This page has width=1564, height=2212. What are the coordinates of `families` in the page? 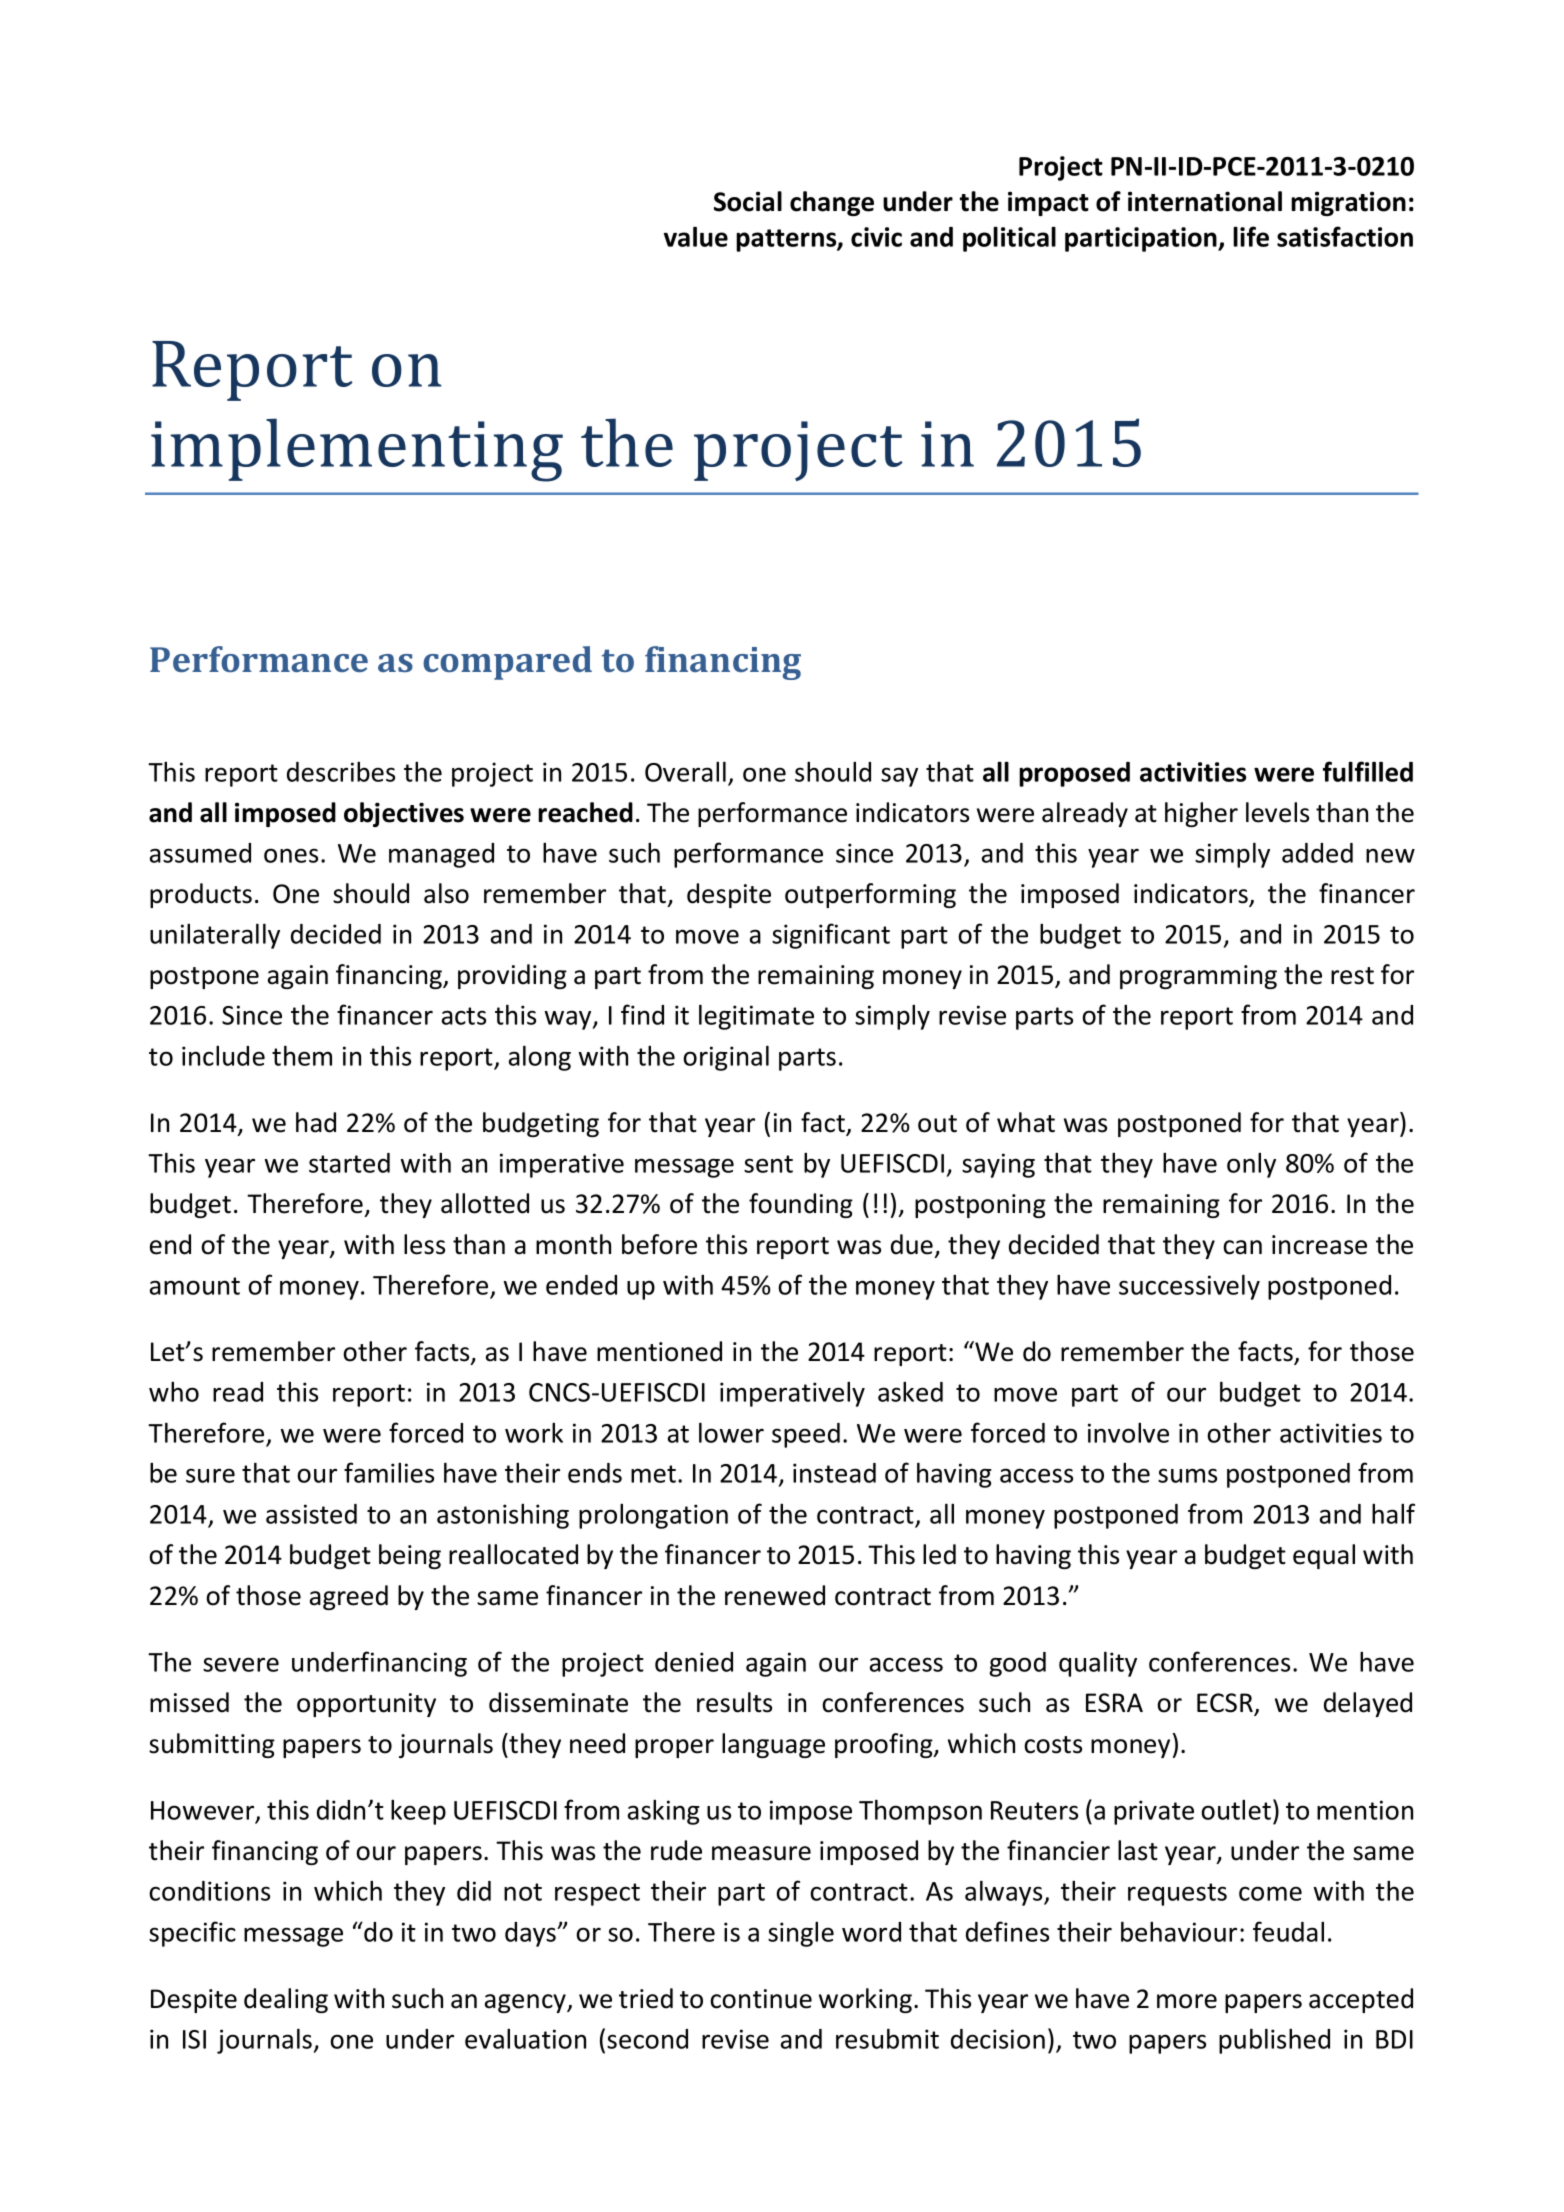 It's located at (389, 1472).
